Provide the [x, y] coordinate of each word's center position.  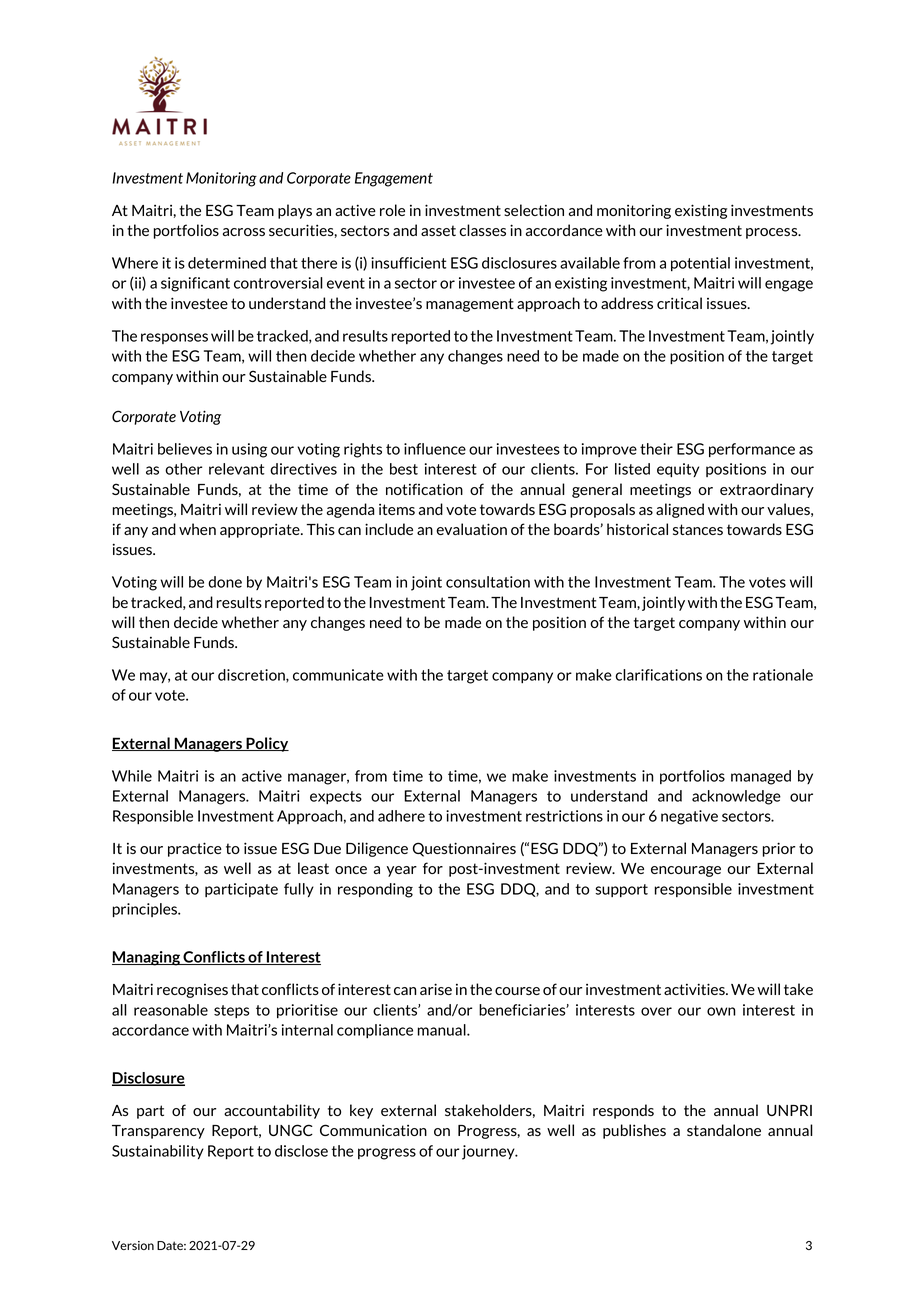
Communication [373, 1130]
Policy [266, 744]
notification [424, 489]
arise [436, 989]
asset [438, 230]
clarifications [658, 675]
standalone [724, 1130]
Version [133, 1245]
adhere [401, 816]
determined [227, 263]
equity [678, 470]
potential [700, 264]
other [183, 469]
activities [695, 989]
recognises [192, 991]
